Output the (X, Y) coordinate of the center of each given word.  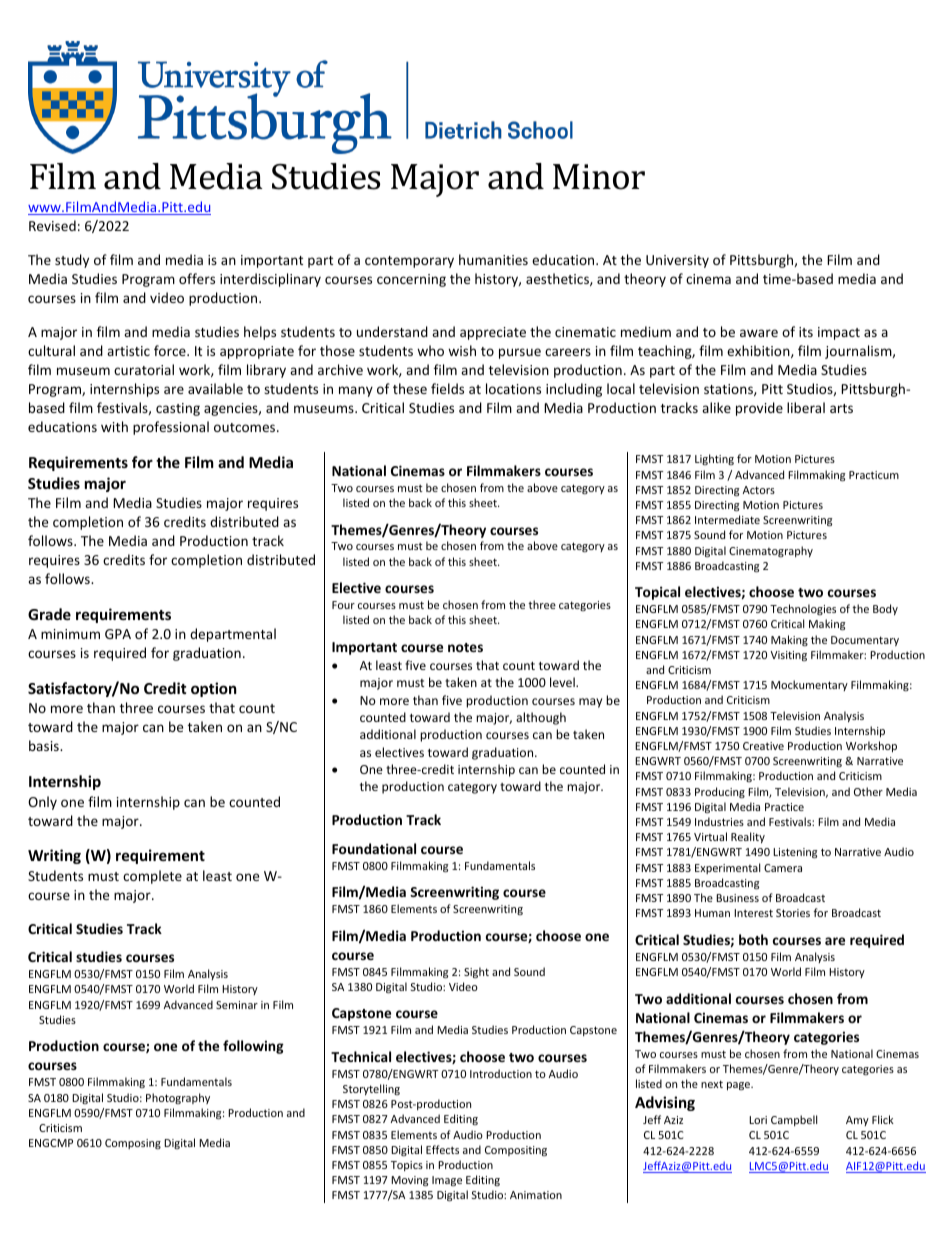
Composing (133, 1144)
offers (197, 278)
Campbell (794, 1120)
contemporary (409, 262)
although (541, 718)
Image (447, 1181)
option (214, 689)
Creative (763, 746)
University (677, 261)
